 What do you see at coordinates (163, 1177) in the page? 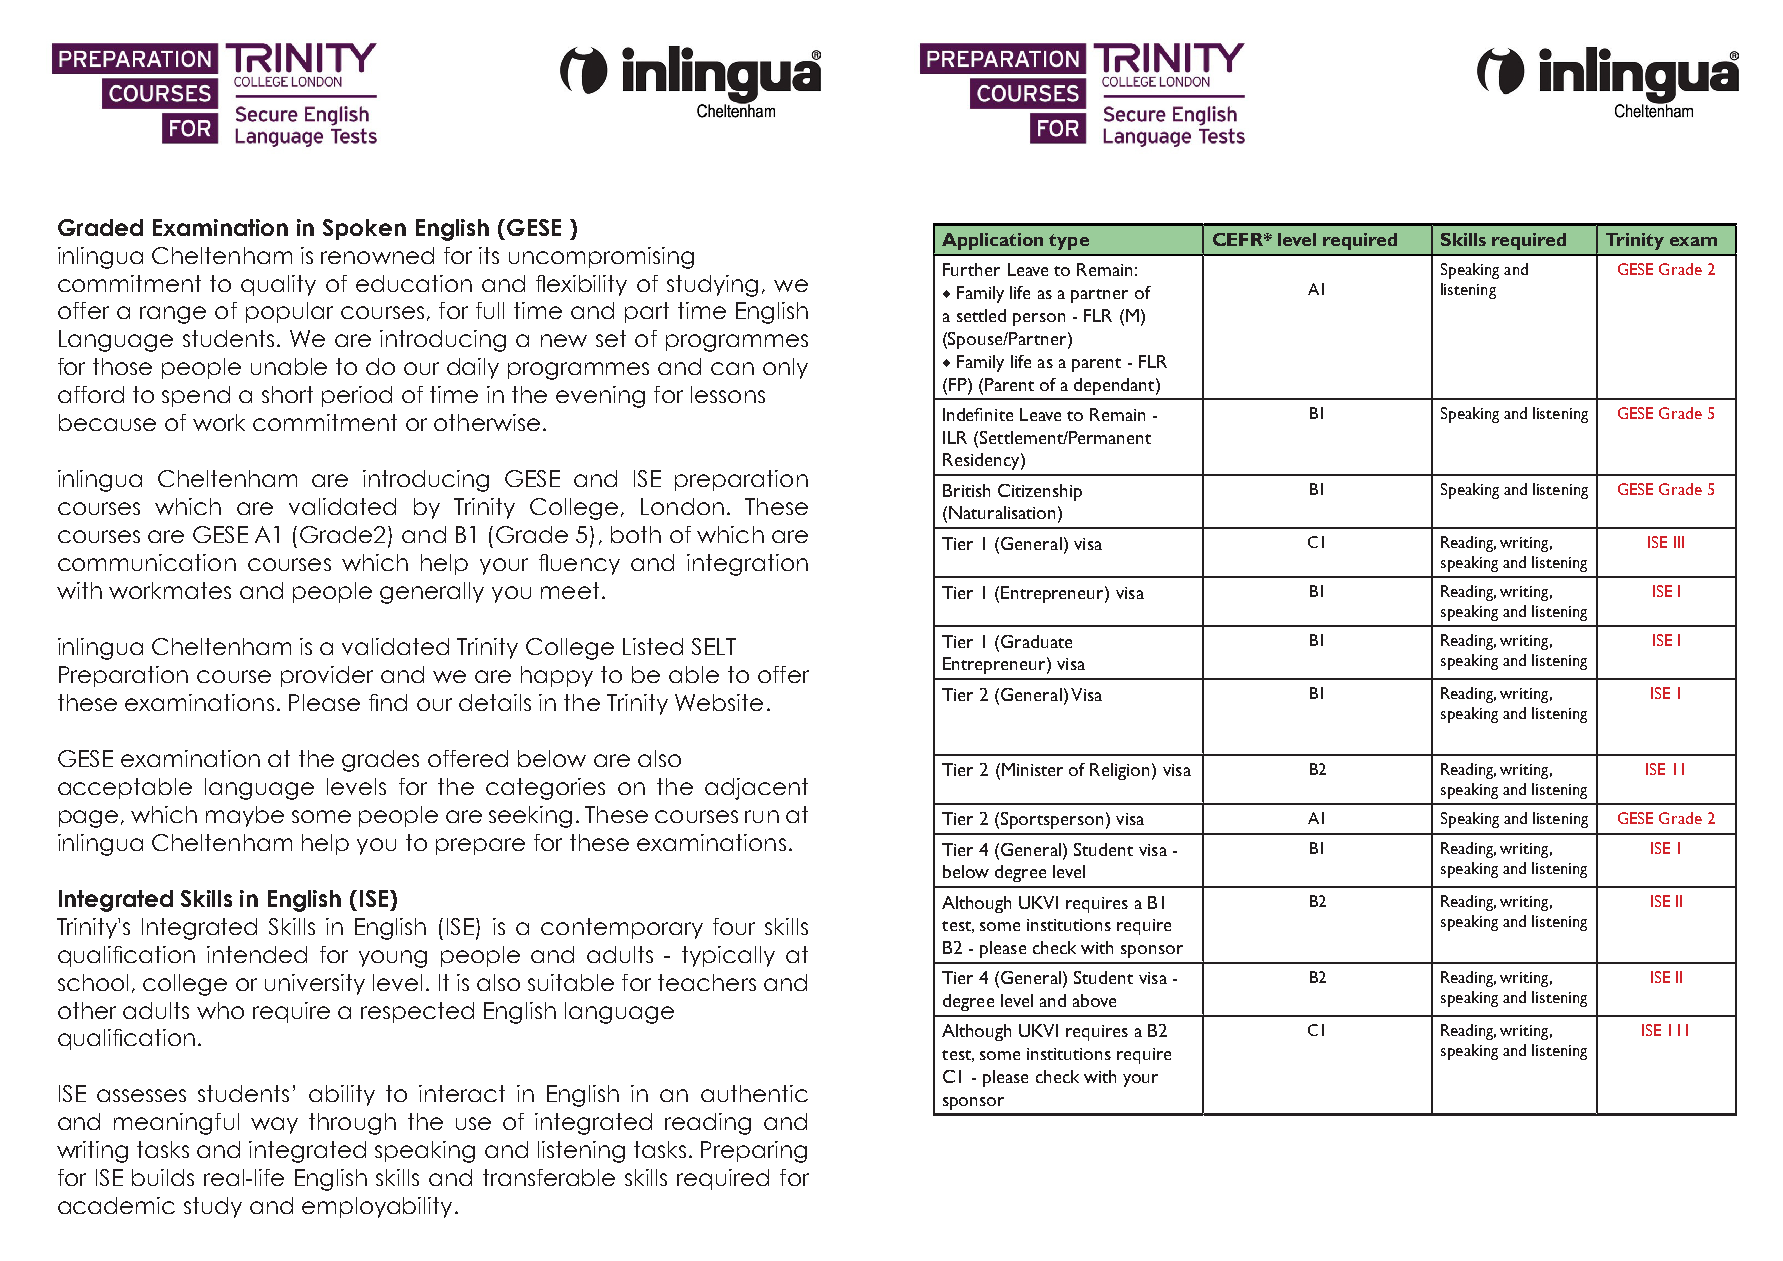
I see `builds` at bounding box center [163, 1177].
